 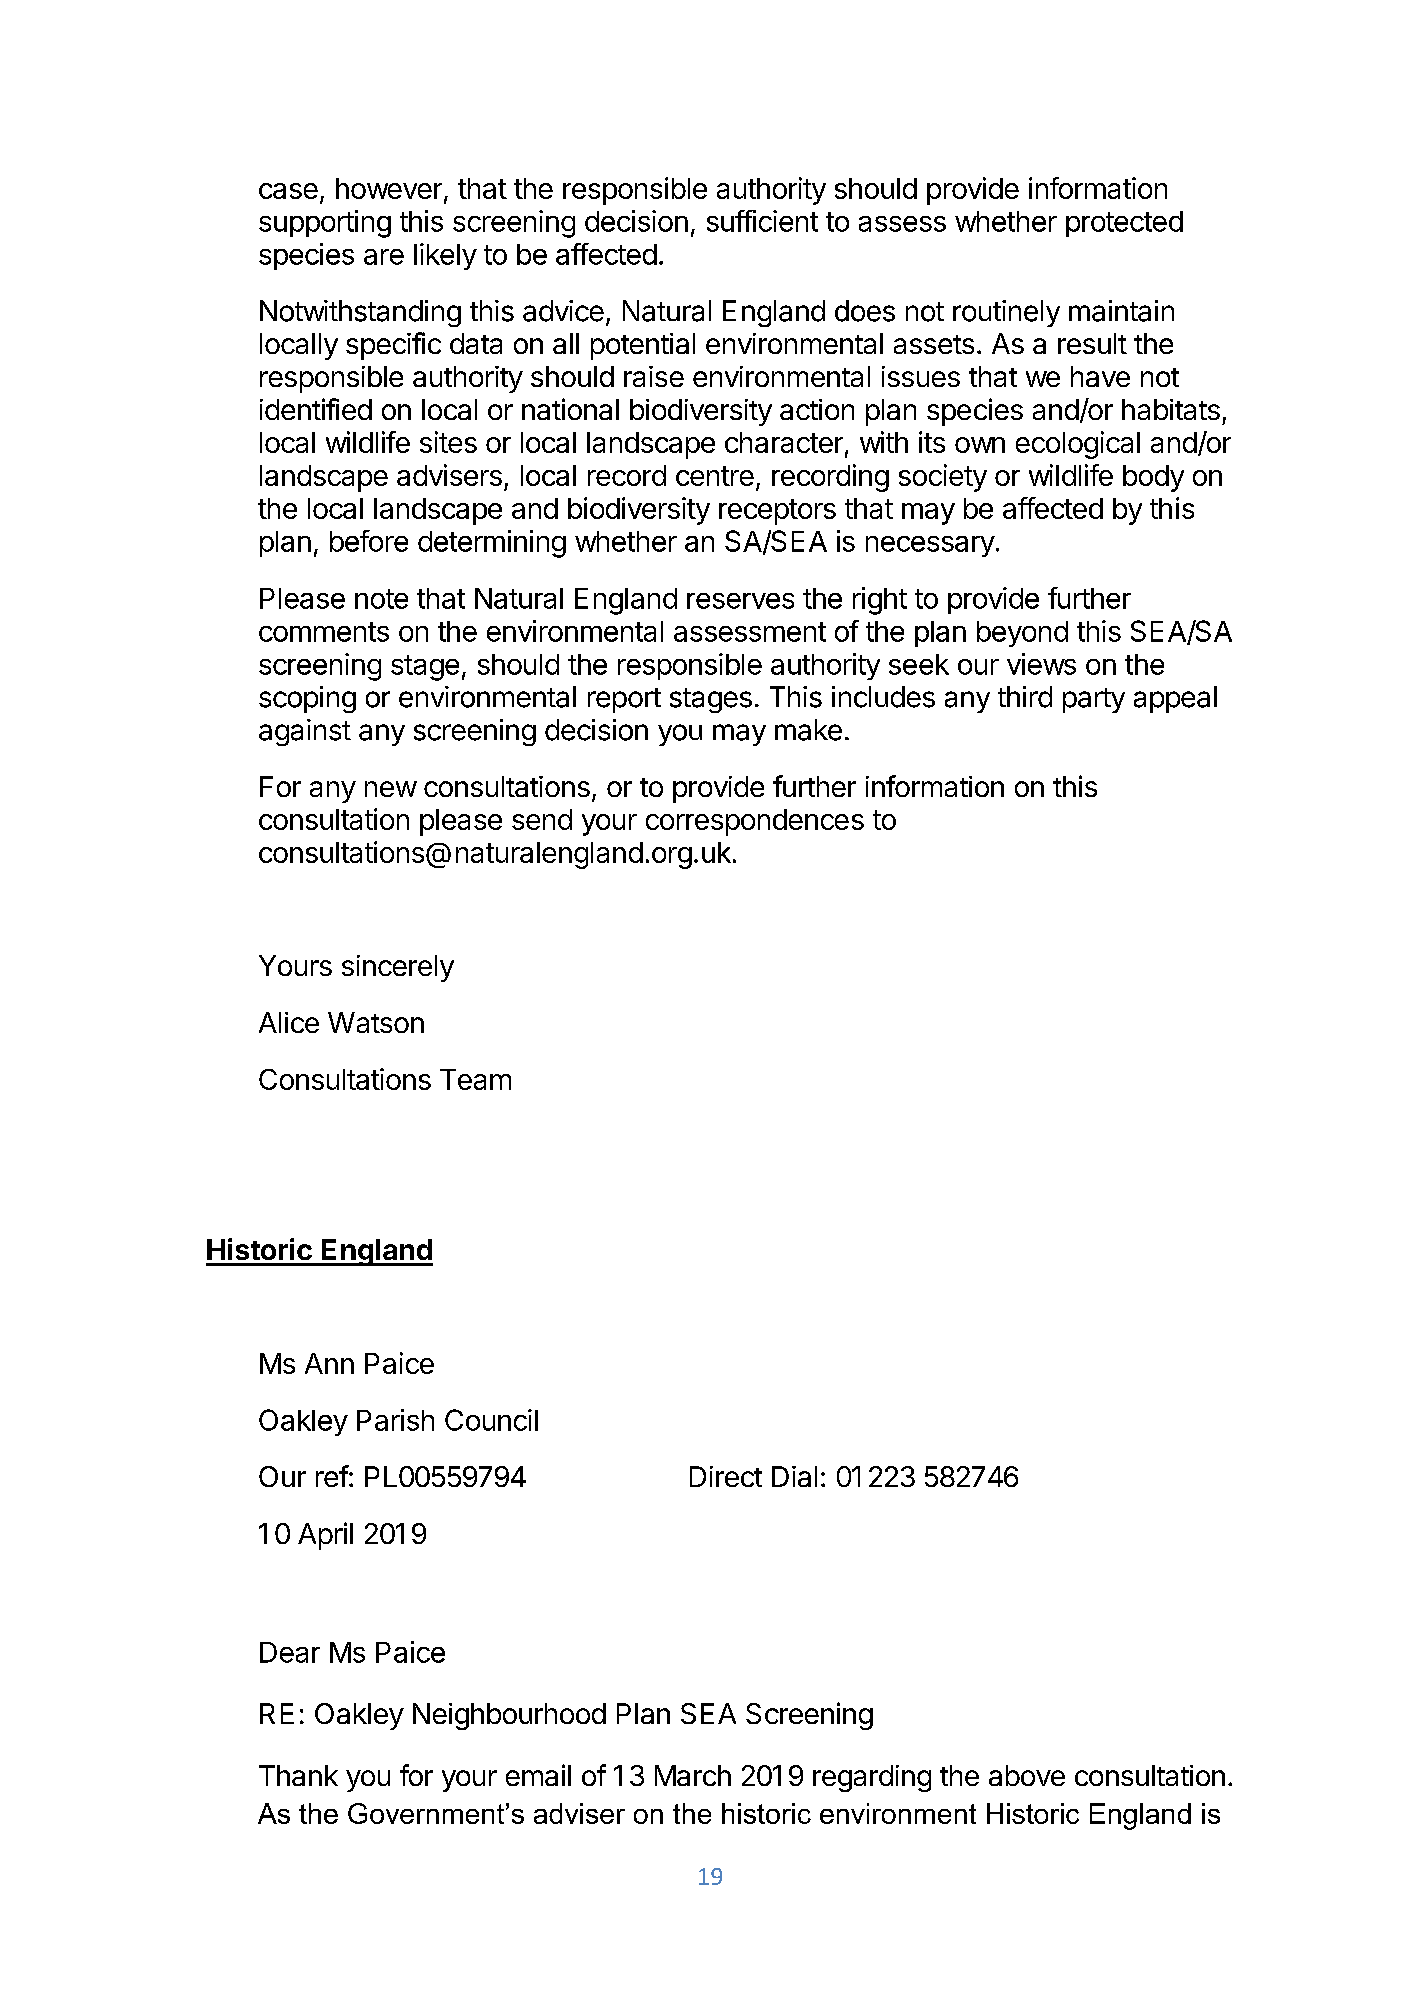 What do you see at coordinates (298, 1775) in the screenshot?
I see `Thank` at bounding box center [298, 1775].
